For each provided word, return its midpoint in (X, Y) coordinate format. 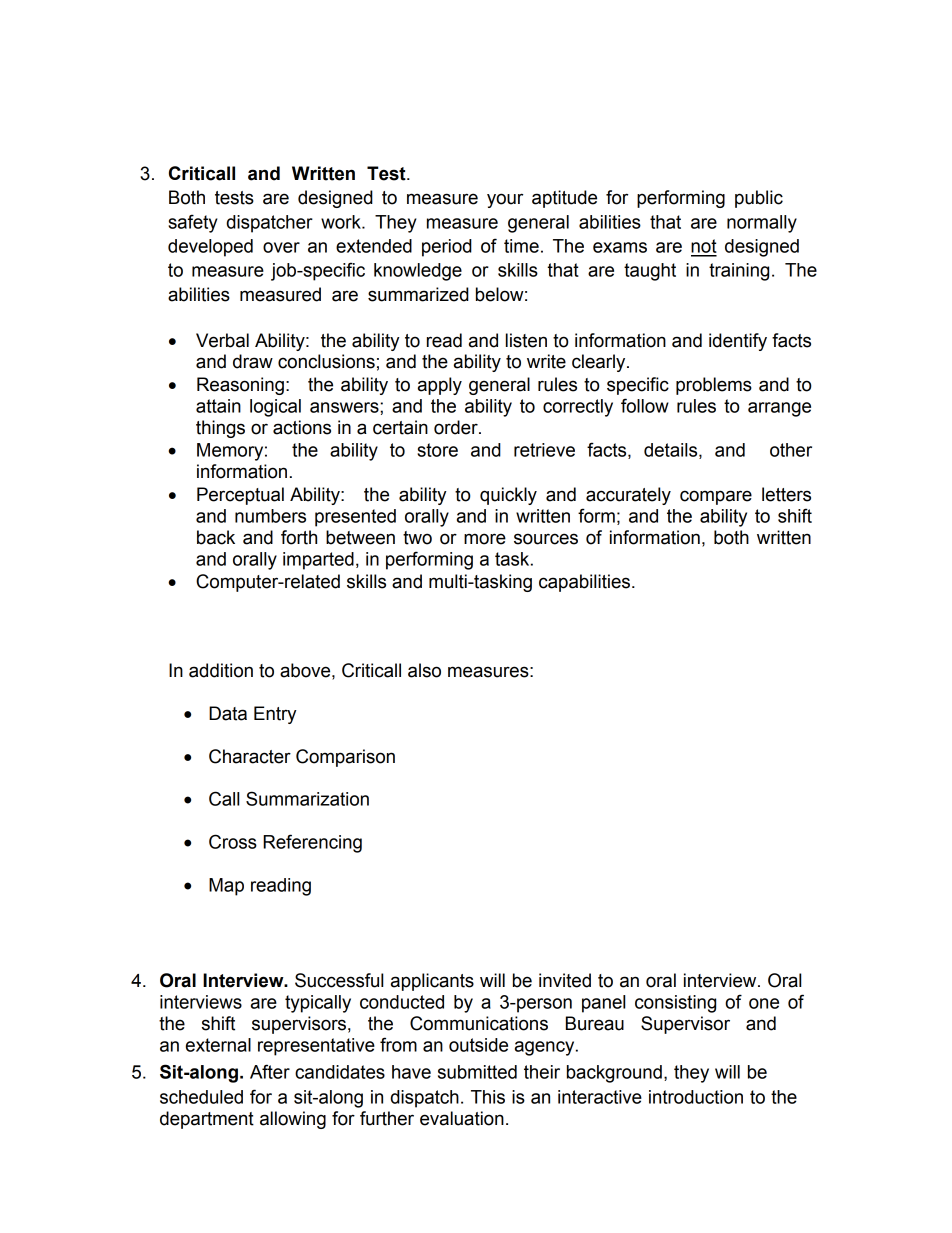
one (764, 1003)
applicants (432, 982)
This (488, 1097)
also (424, 670)
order (457, 427)
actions (302, 427)
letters (786, 494)
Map (226, 887)
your (505, 200)
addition (221, 670)
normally (762, 224)
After (270, 1071)
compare (716, 497)
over (281, 247)
